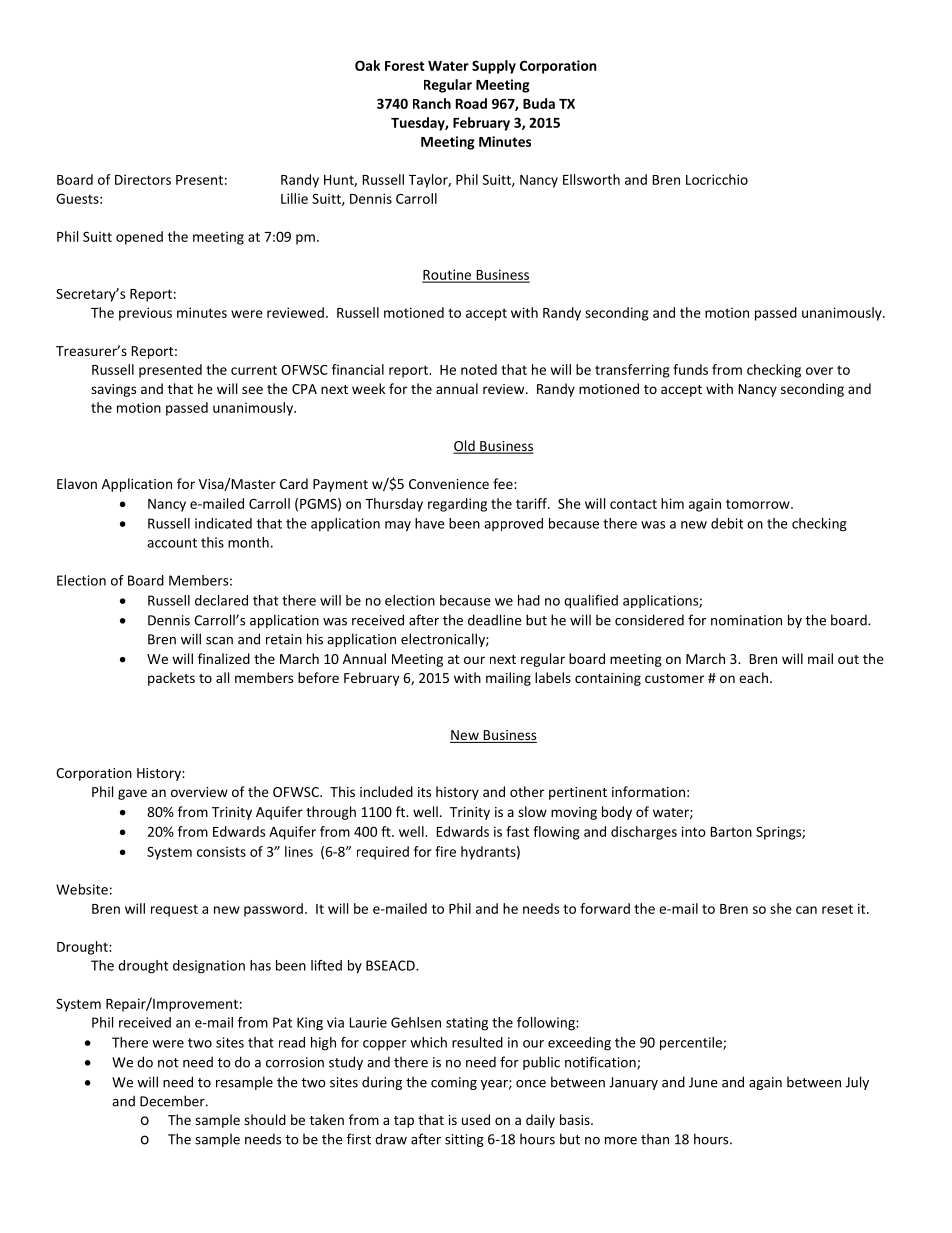 The height and width of the document is (1233, 952). I want to click on consists, so click(221, 851).
